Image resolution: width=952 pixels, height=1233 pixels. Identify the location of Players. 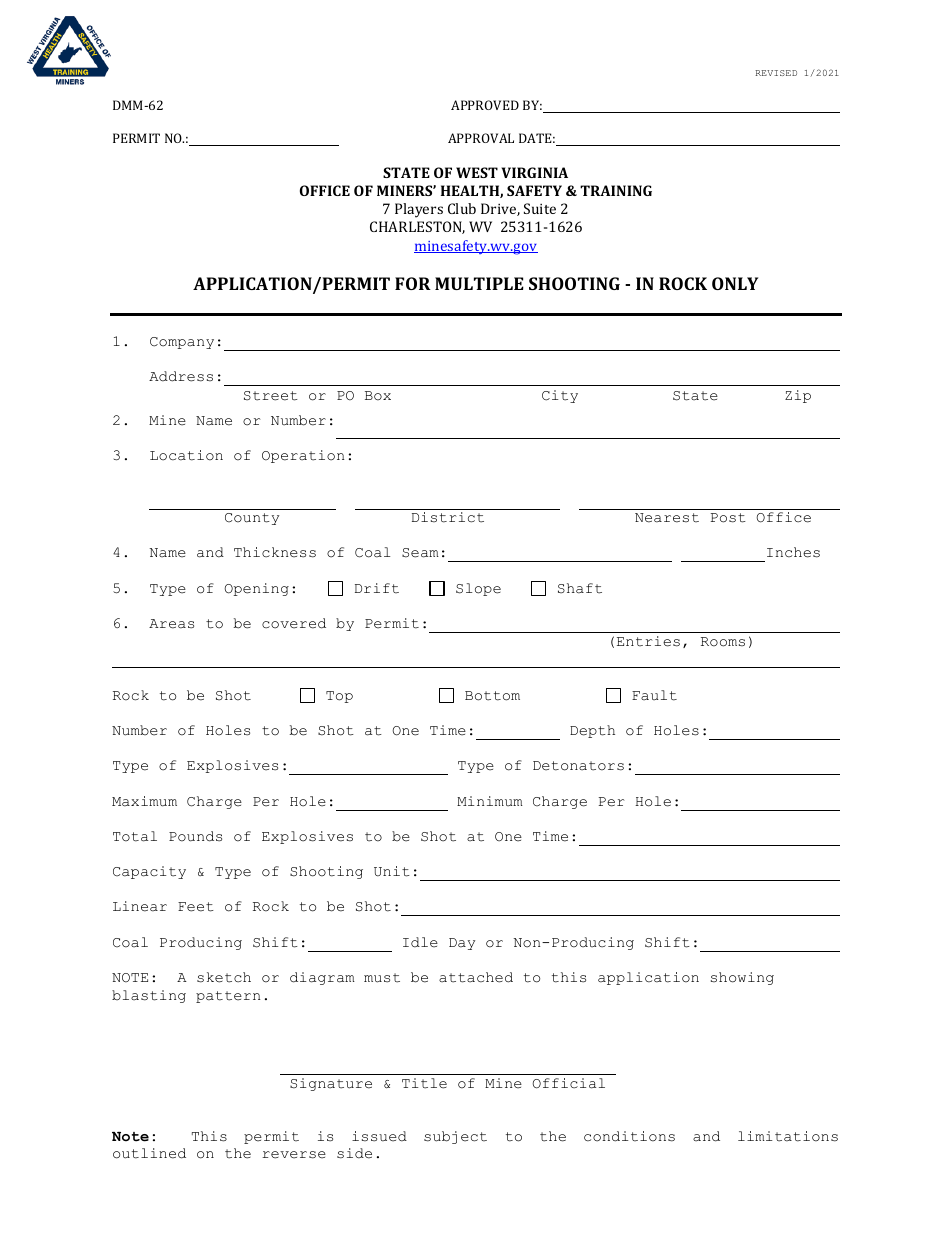
(419, 210).
